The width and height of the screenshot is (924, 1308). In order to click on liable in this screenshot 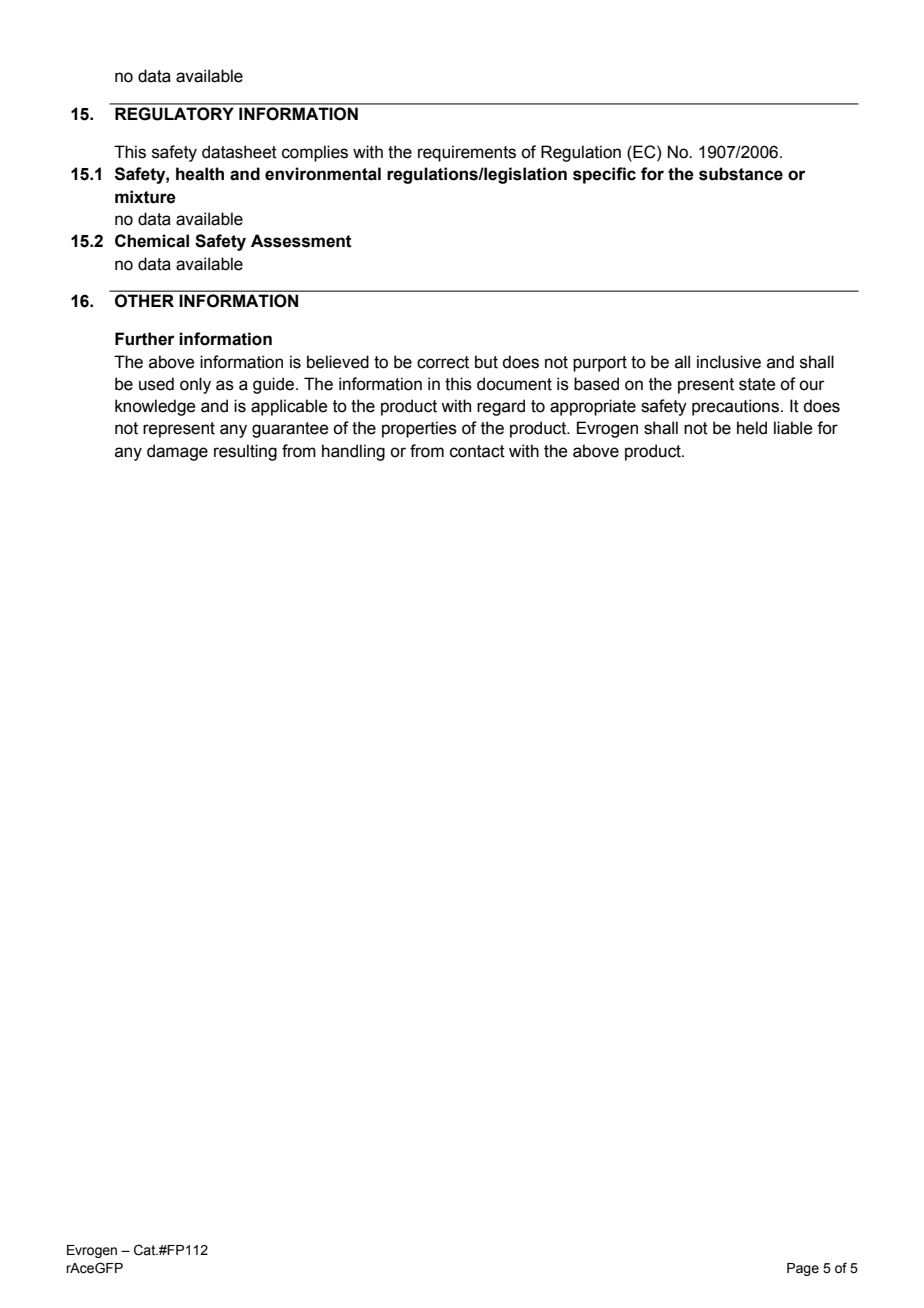, I will do `click(793, 428)`.
